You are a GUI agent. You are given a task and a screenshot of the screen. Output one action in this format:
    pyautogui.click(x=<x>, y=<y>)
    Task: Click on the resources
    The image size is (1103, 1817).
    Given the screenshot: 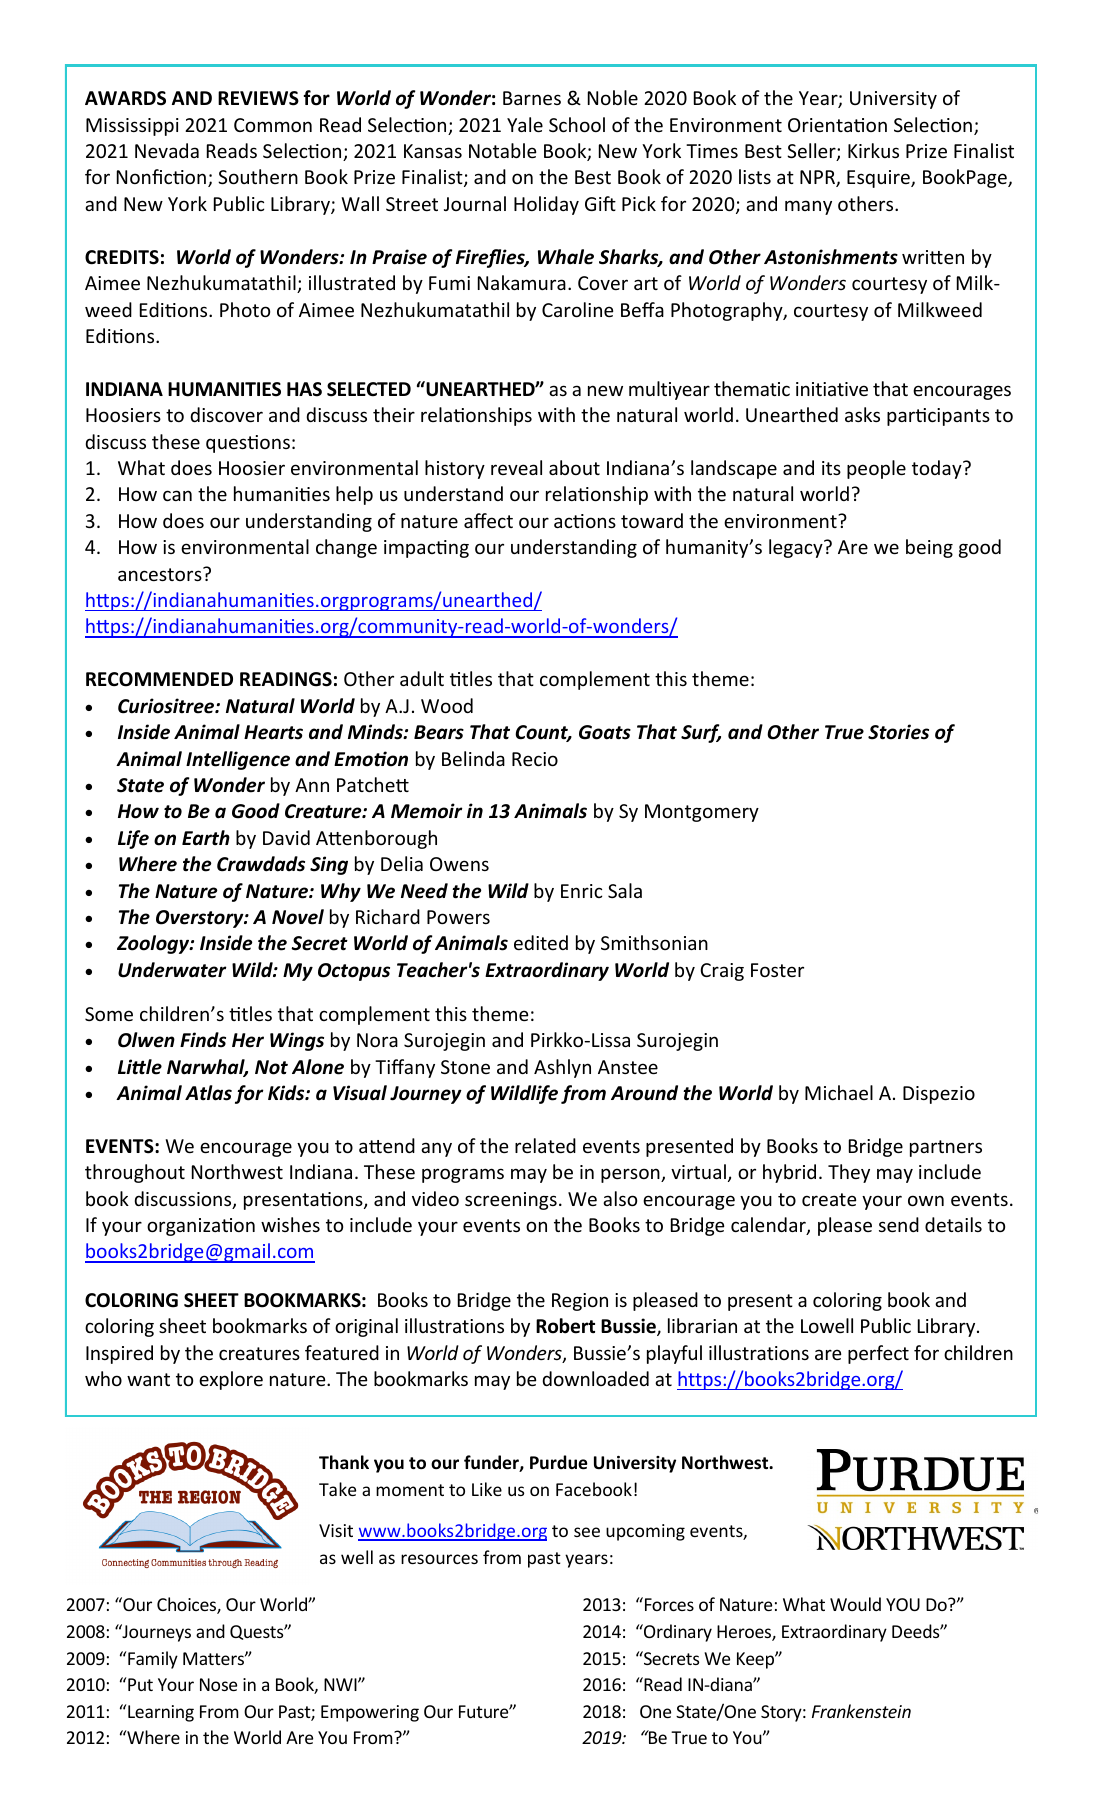 What is the action you would take?
    pyautogui.click(x=439, y=1559)
